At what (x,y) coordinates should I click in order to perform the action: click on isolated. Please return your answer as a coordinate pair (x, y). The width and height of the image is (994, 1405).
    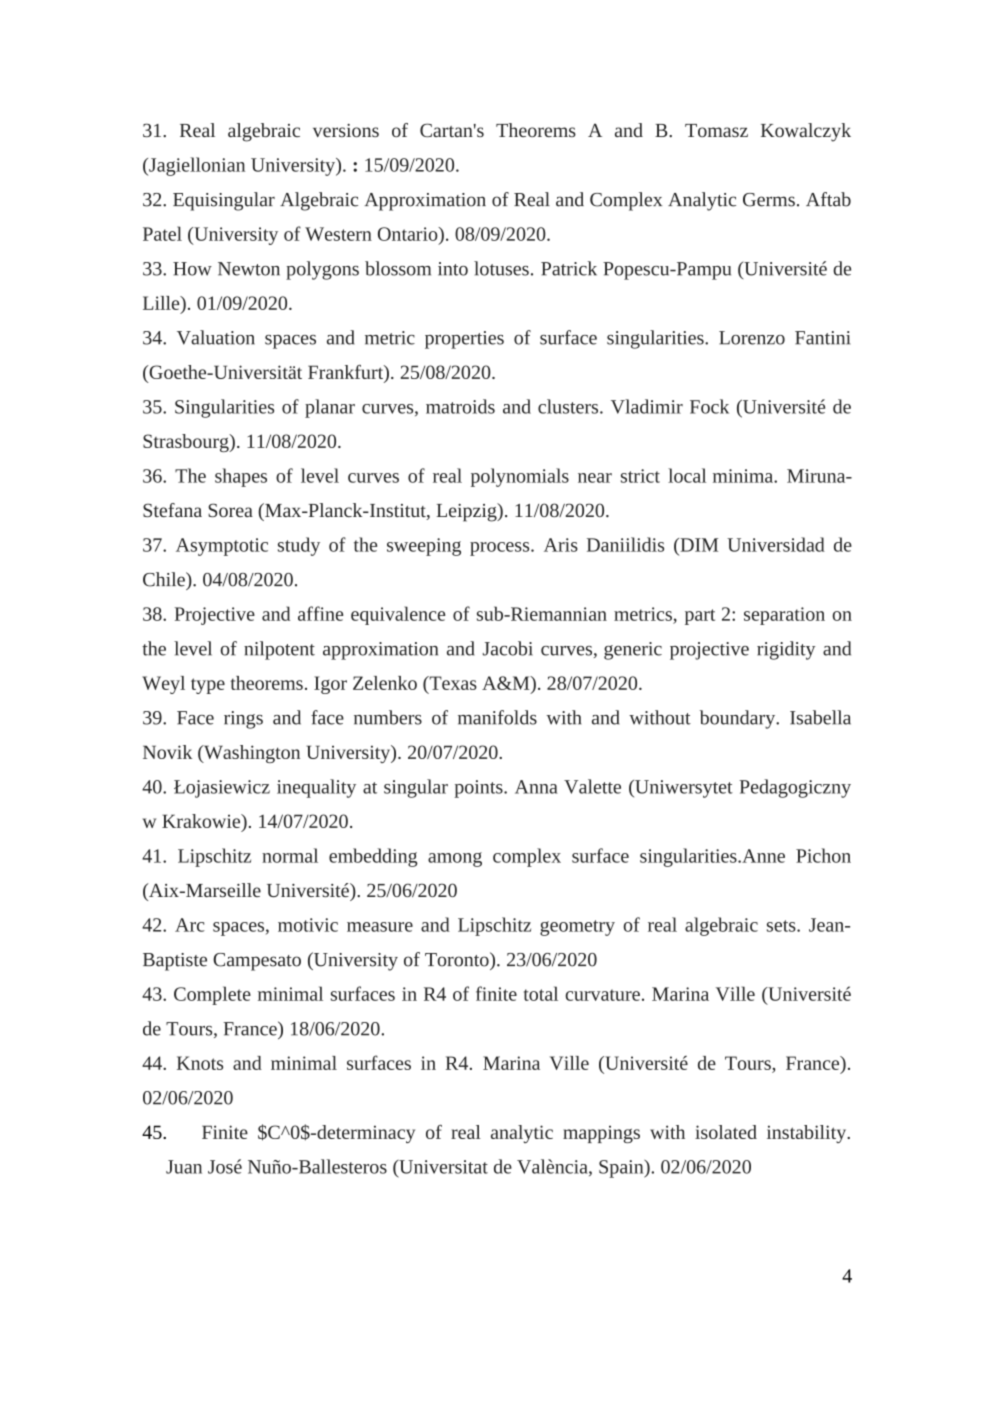
    Looking at the image, I should click on (726, 1132).
